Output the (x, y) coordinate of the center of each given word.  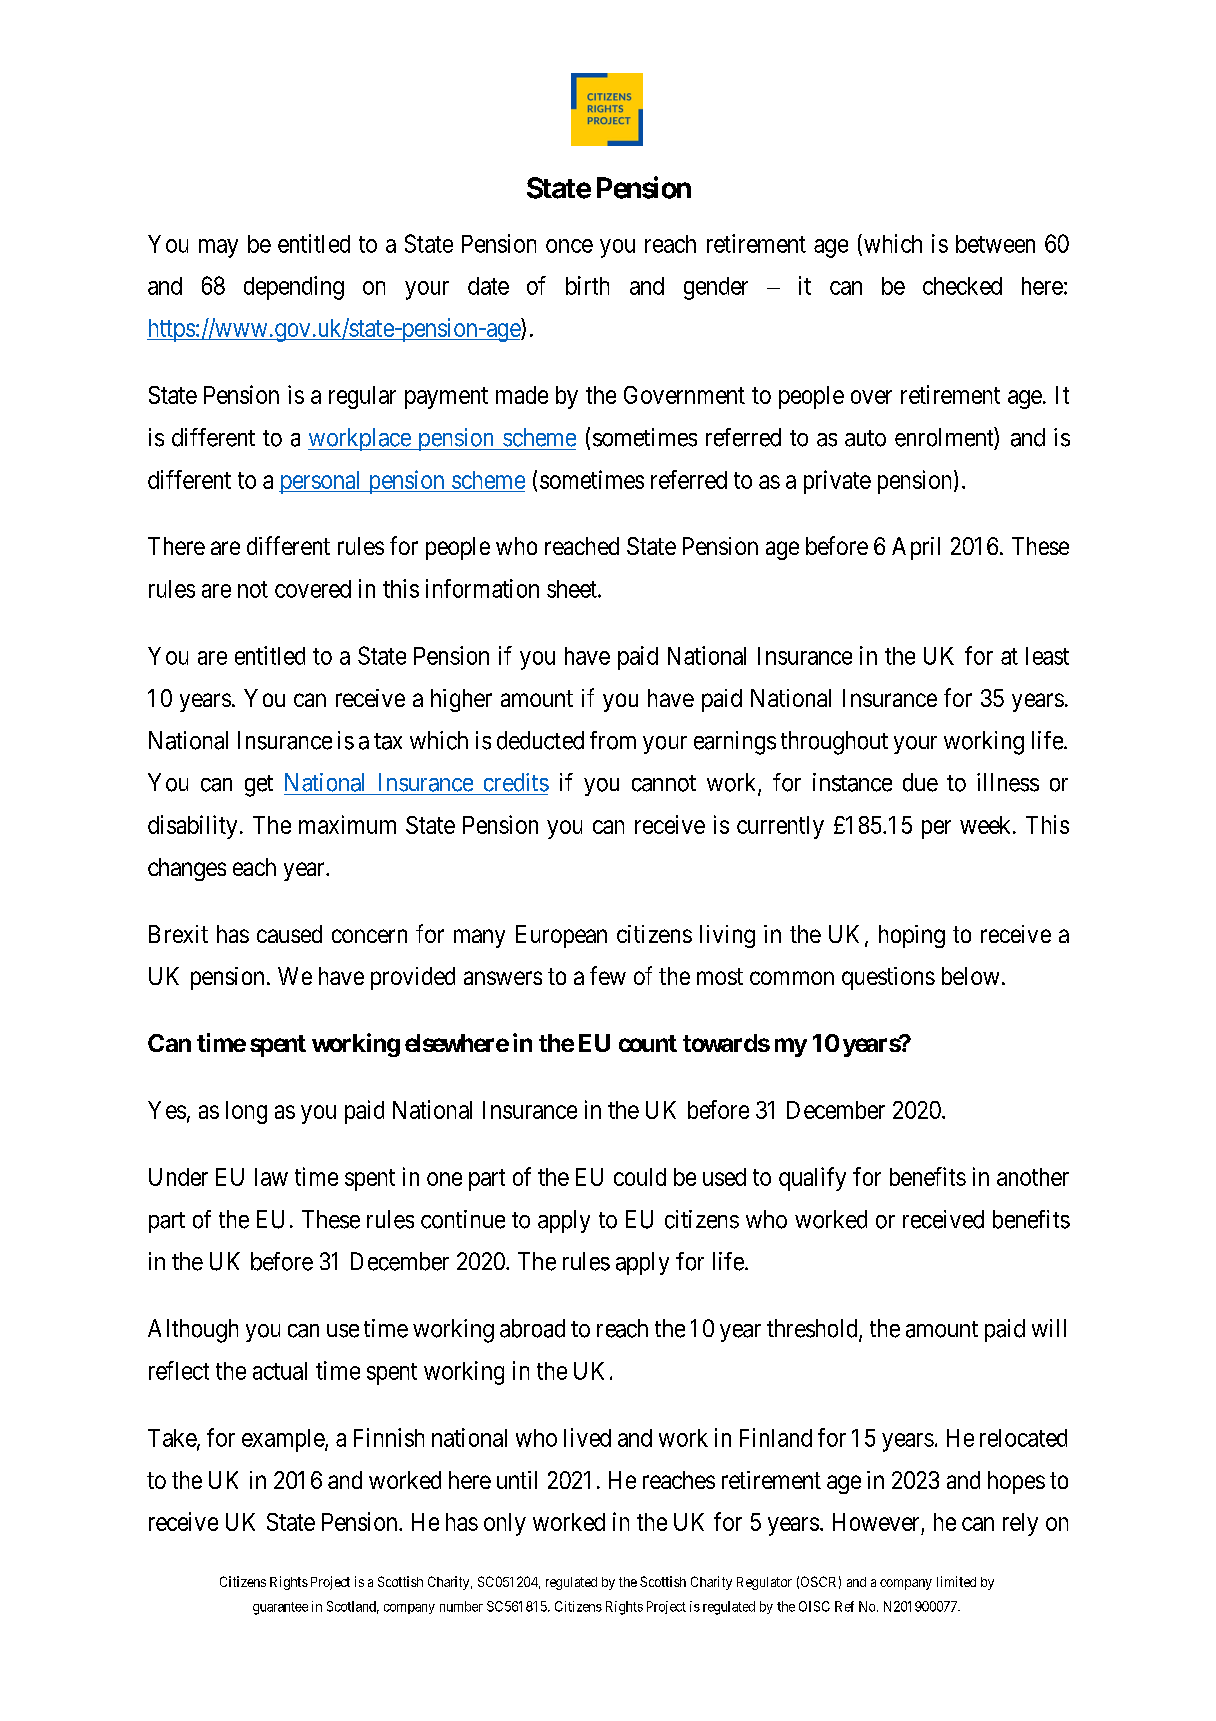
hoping (912, 936)
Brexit (178, 934)
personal (321, 482)
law (271, 1177)
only (505, 1524)
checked (962, 286)
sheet (573, 589)
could (640, 1177)
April (916, 548)
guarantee (280, 1608)
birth (587, 285)
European (561, 936)
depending (294, 288)
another (1033, 1177)
